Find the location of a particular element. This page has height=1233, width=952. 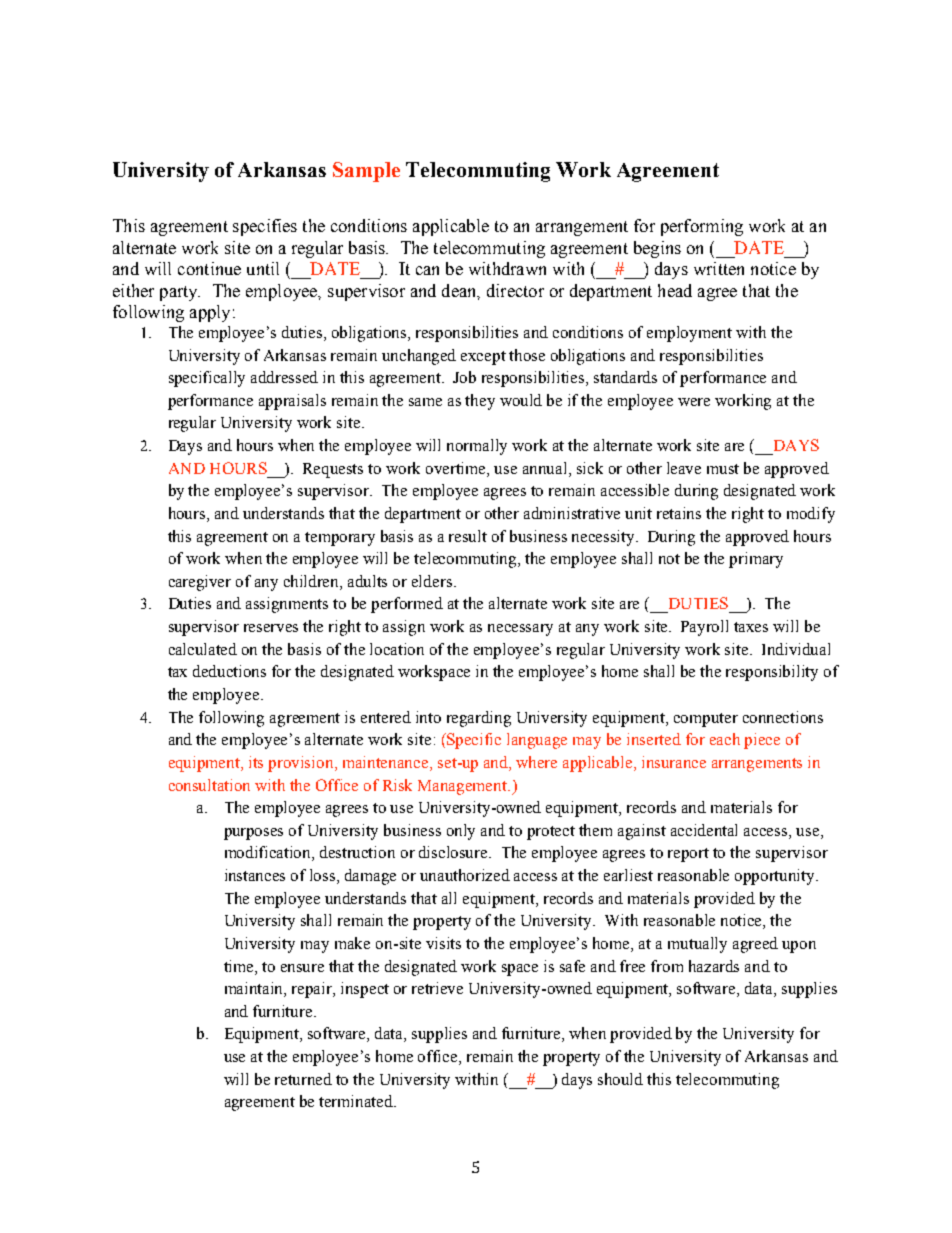

appraisals is located at coordinates (292, 402).
